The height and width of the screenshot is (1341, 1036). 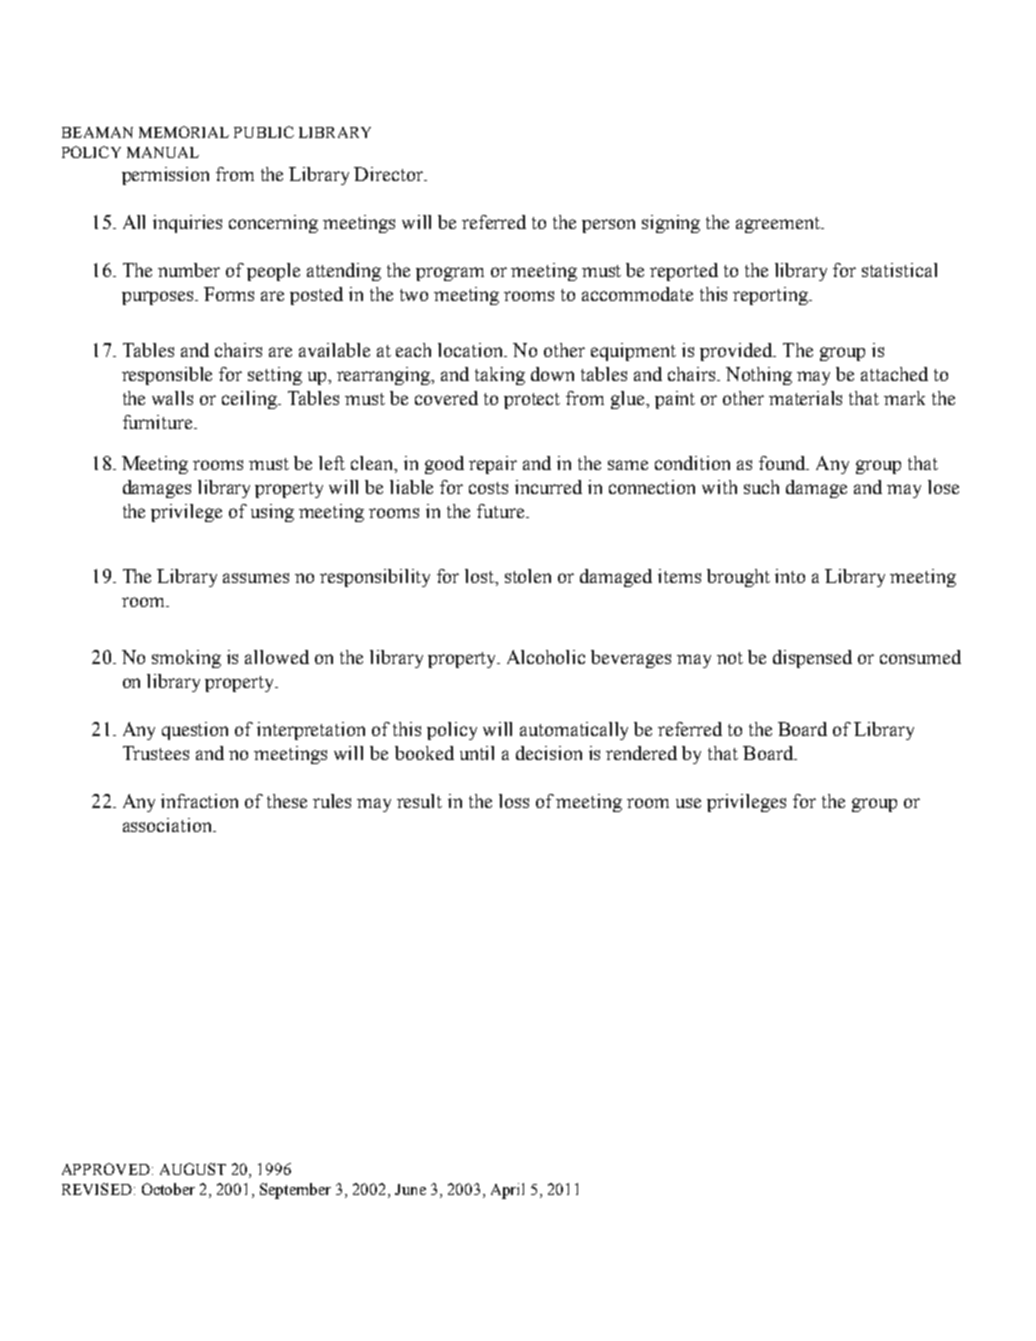 I want to click on smoking, so click(x=186, y=659).
